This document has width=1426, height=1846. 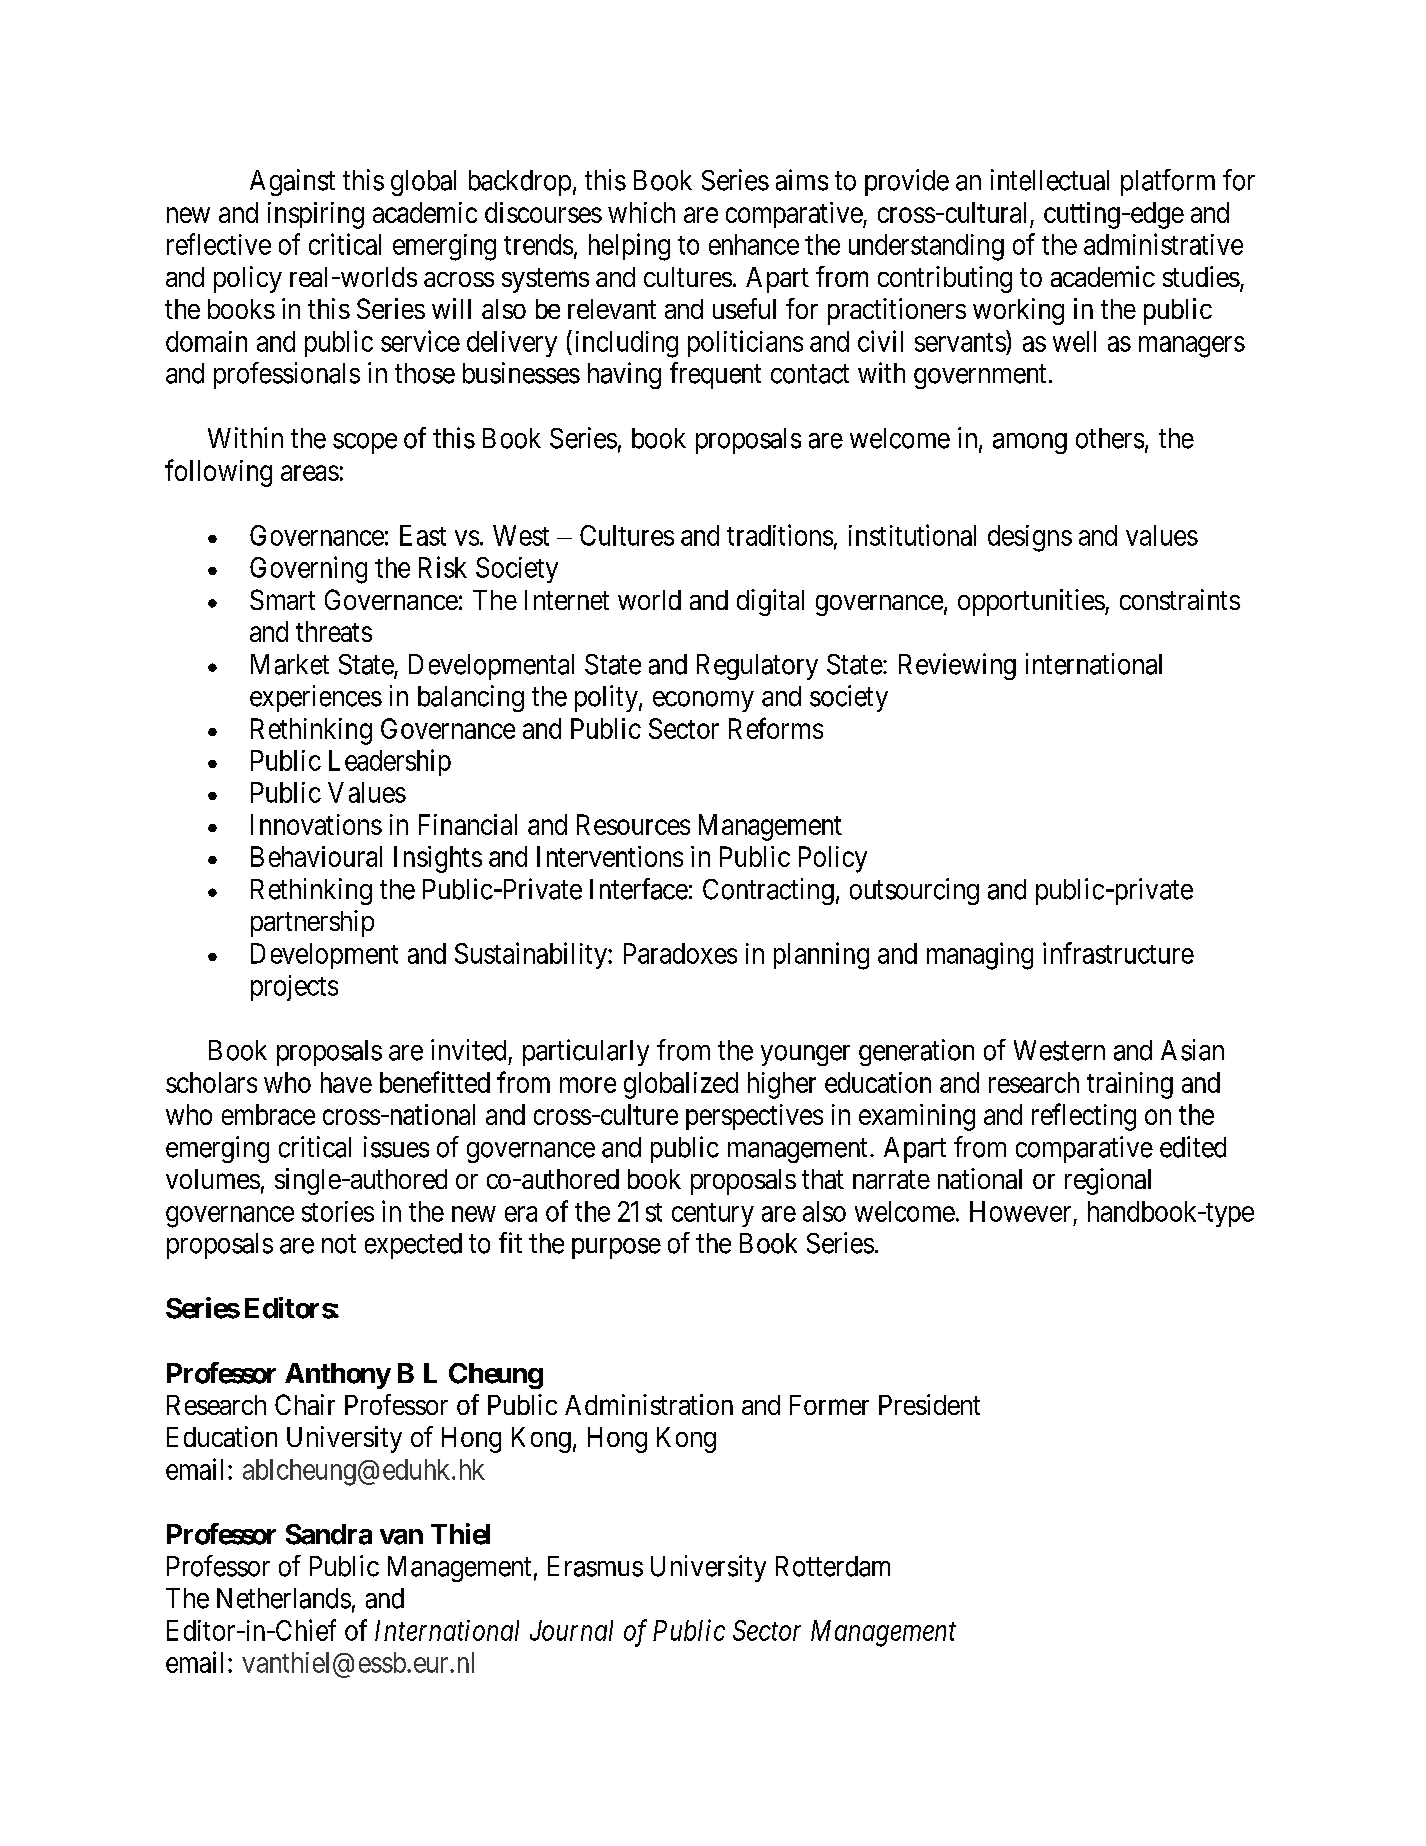 I want to click on perspectives, so click(x=754, y=1117).
